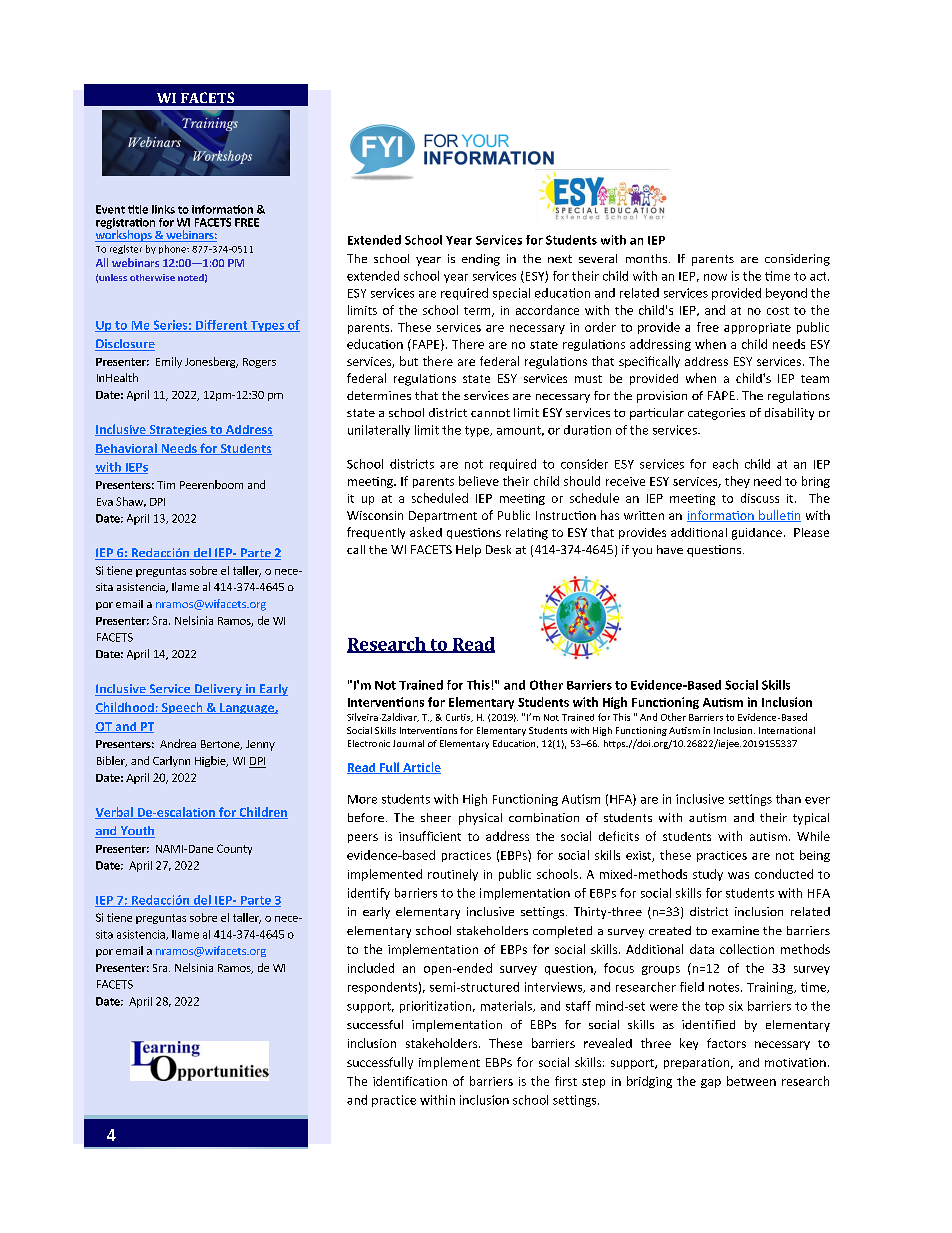 Image resolution: width=952 pixels, height=1233 pixels. What do you see at coordinates (715, 277) in the image?
I see `now` at bounding box center [715, 277].
